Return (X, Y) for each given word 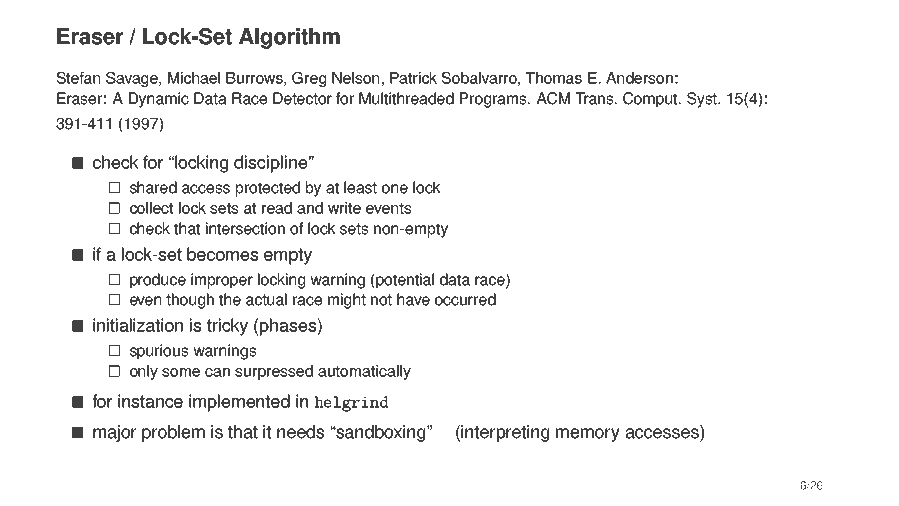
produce (158, 281)
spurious (159, 352)
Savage (133, 79)
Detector (302, 98)
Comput (651, 100)
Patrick (413, 78)
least (360, 187)
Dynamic (159, 100)
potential (404, 281)
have (413, 299)
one (395, 189)
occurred (465, 299)
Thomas (554, 78)
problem (173, 433)
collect (151, 208)
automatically (364, 372)
